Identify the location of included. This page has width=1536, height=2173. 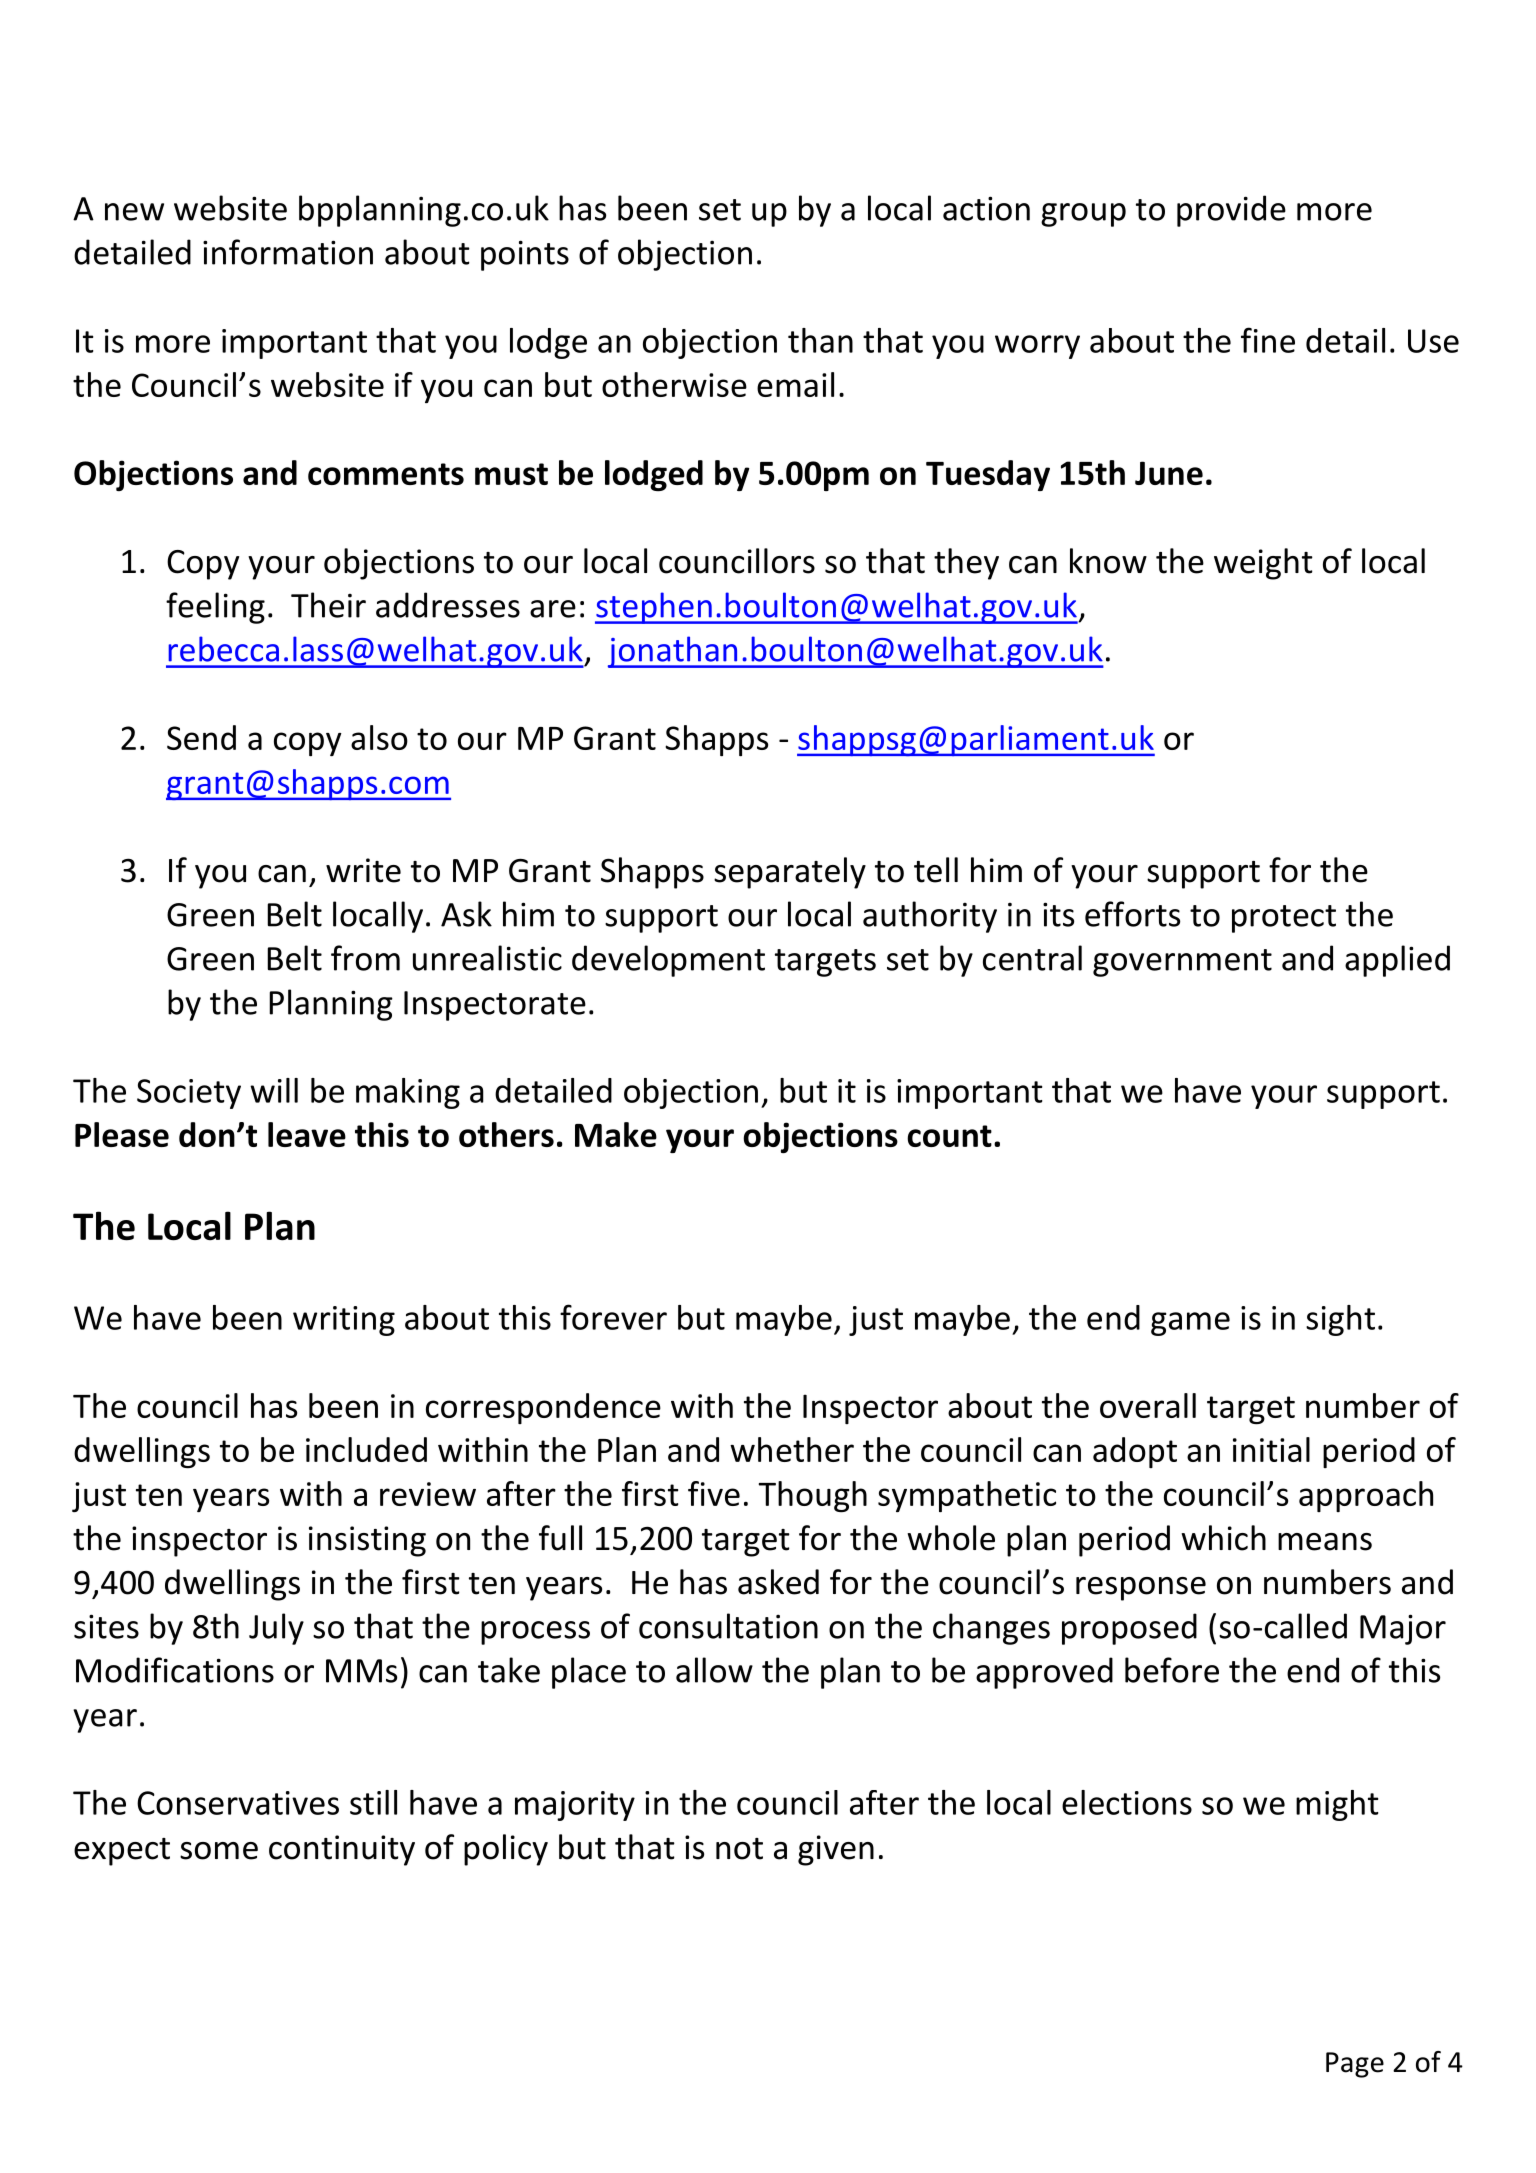
(366, 1449).
